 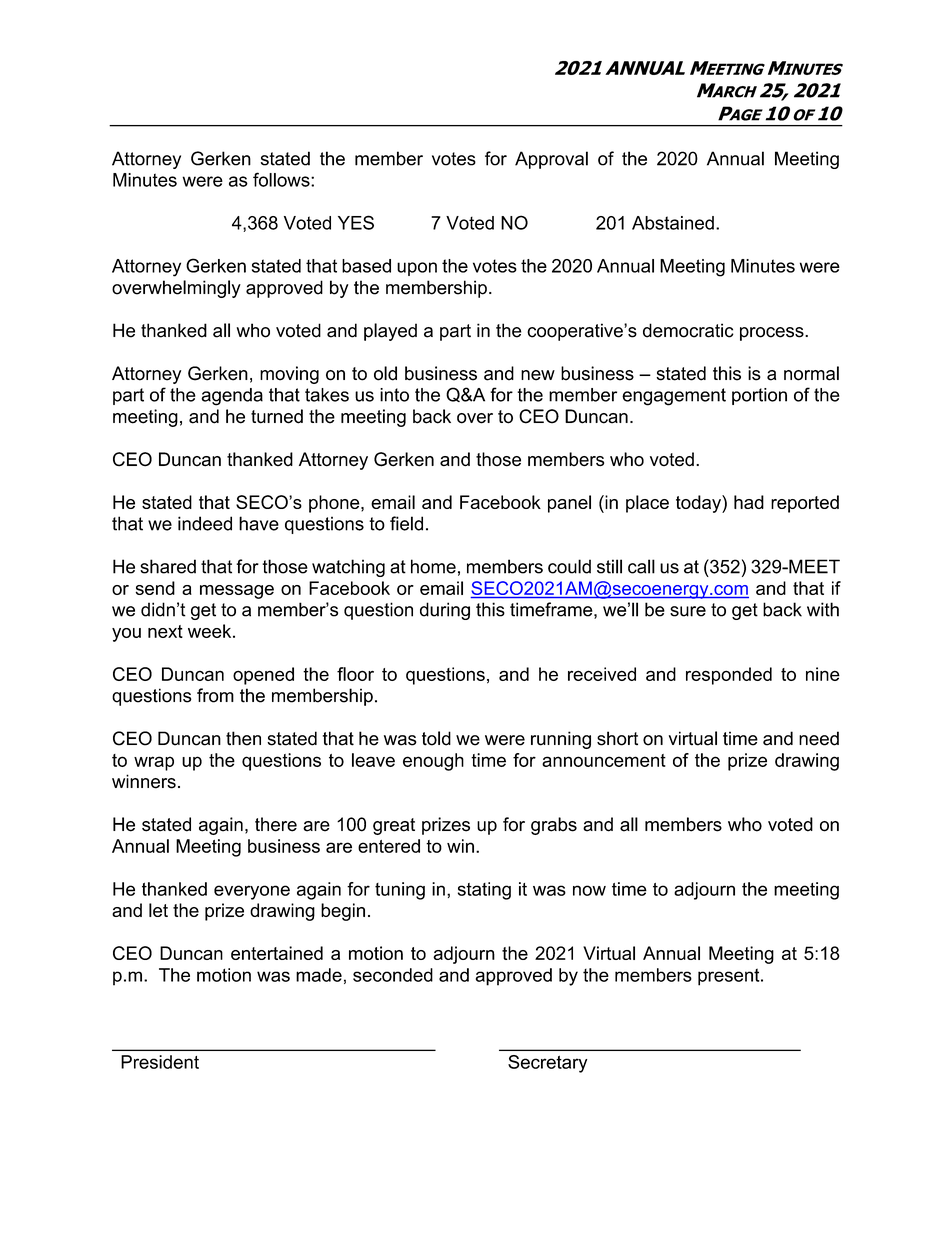 What do you see at coordinates (205, 523) in the screenshot?
I see `indeed` at bounding box center [205, 523].
